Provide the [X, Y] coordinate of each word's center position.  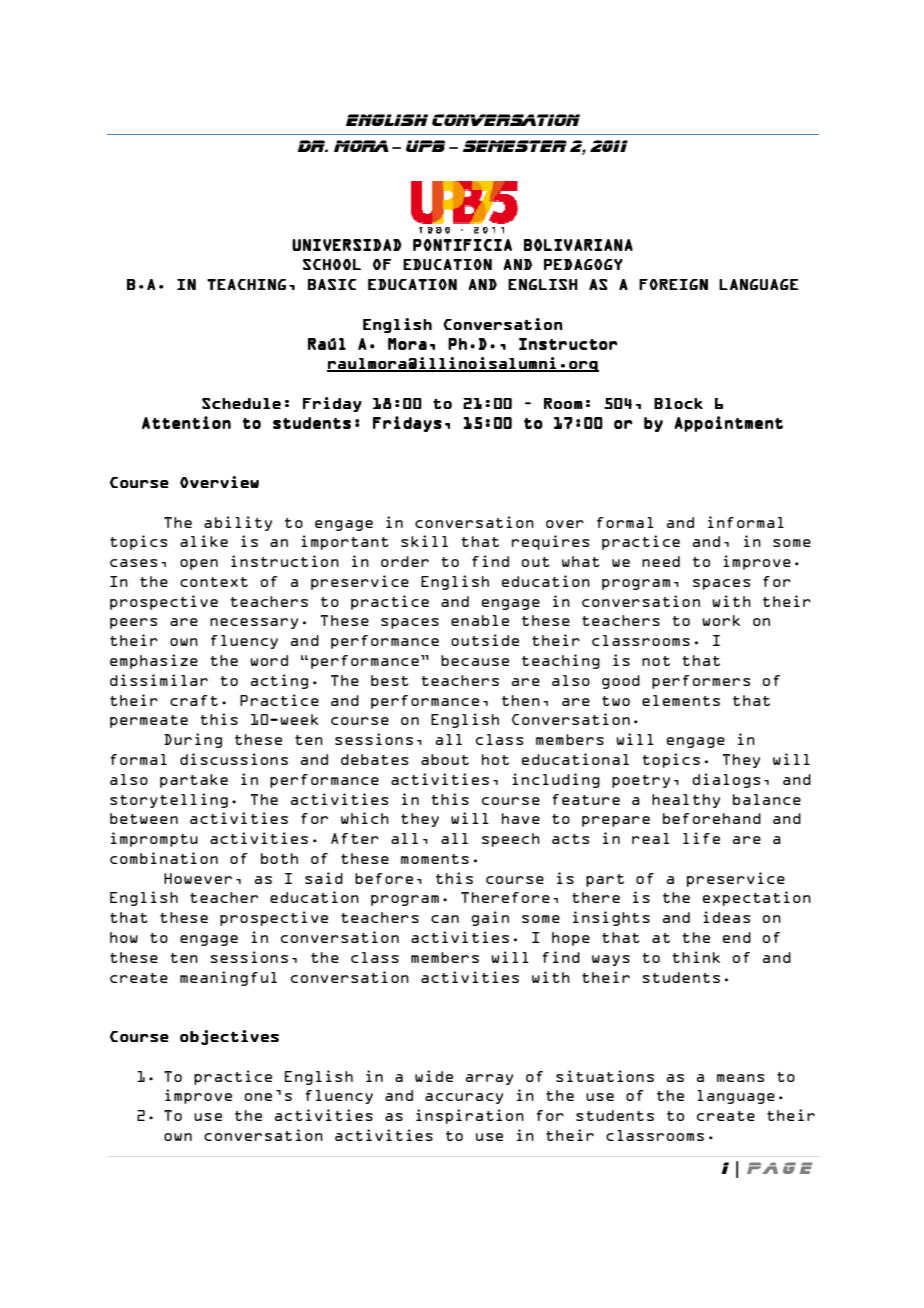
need [661, 561]
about [445, 759]
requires [551, 542]
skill [424, 541]
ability [238, 523]
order [405, 561]
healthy [686, 801]
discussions [234, 759]
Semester [515, 146]
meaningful [228, 978]
